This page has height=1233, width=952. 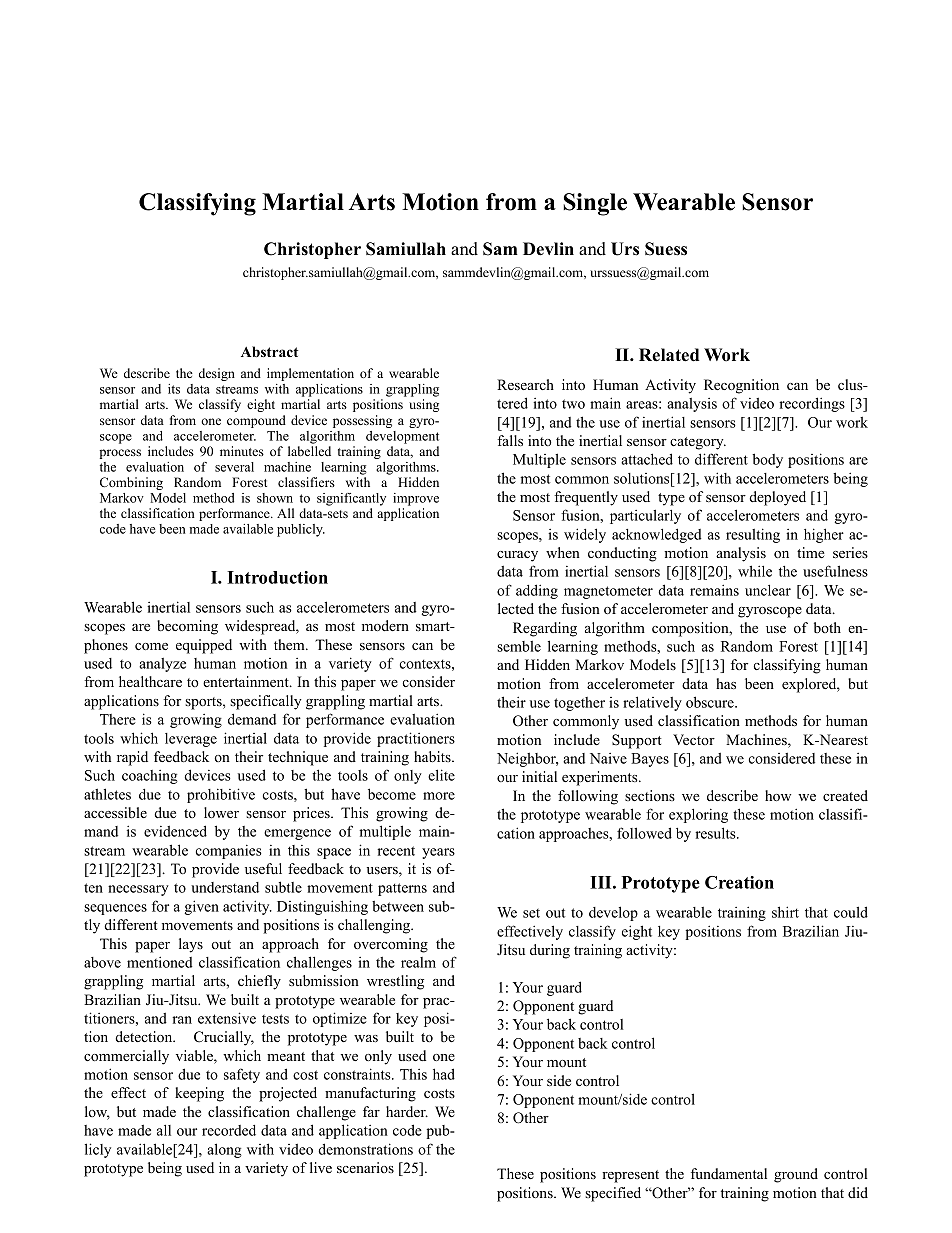 What do you see at coordinates (510, 440) in the page?
I see `falls` at bounding box center [510, 440].
